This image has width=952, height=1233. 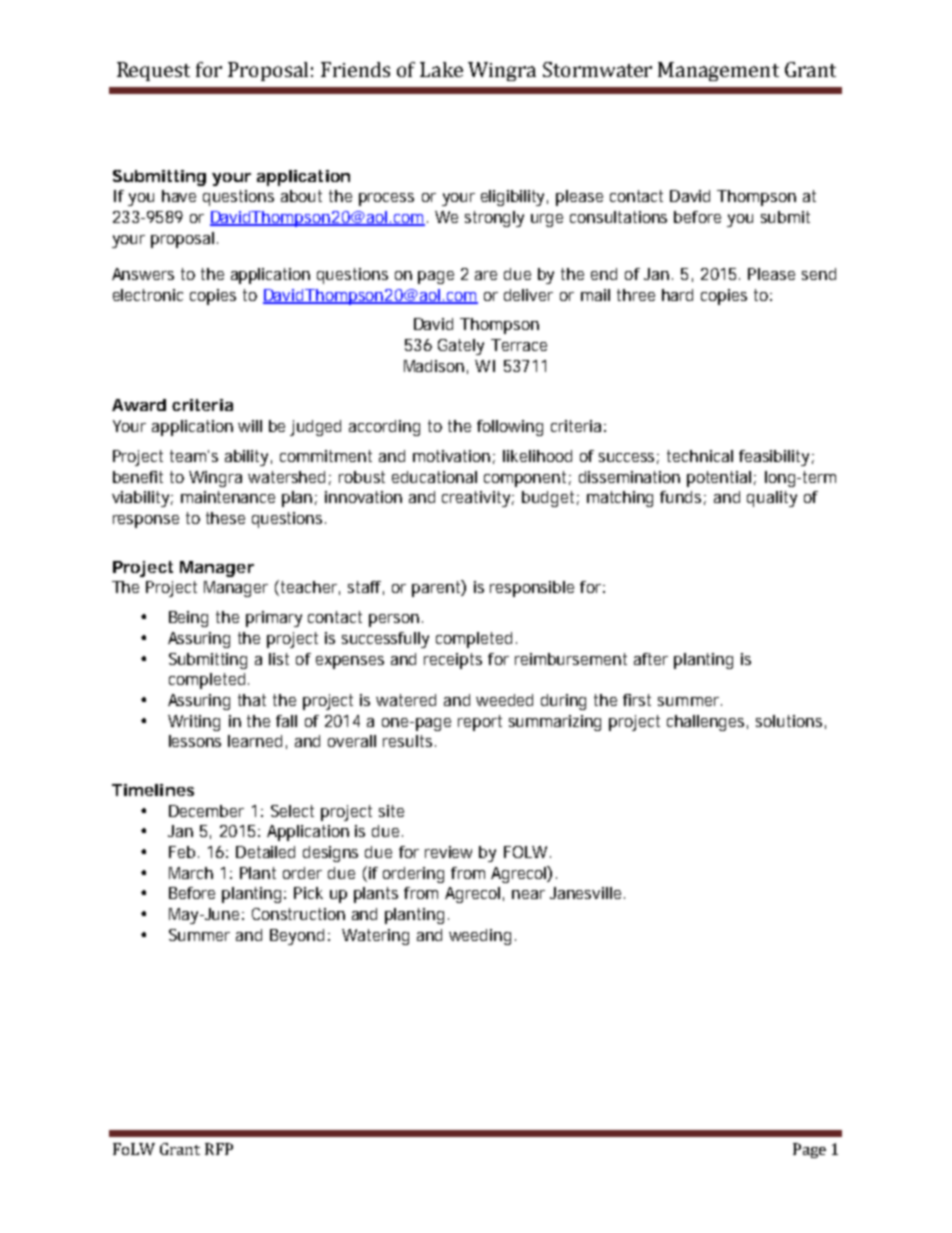 What do you see at coordinates (225, 518) in the image?
I see `these` at bounding box center [225, 518].
